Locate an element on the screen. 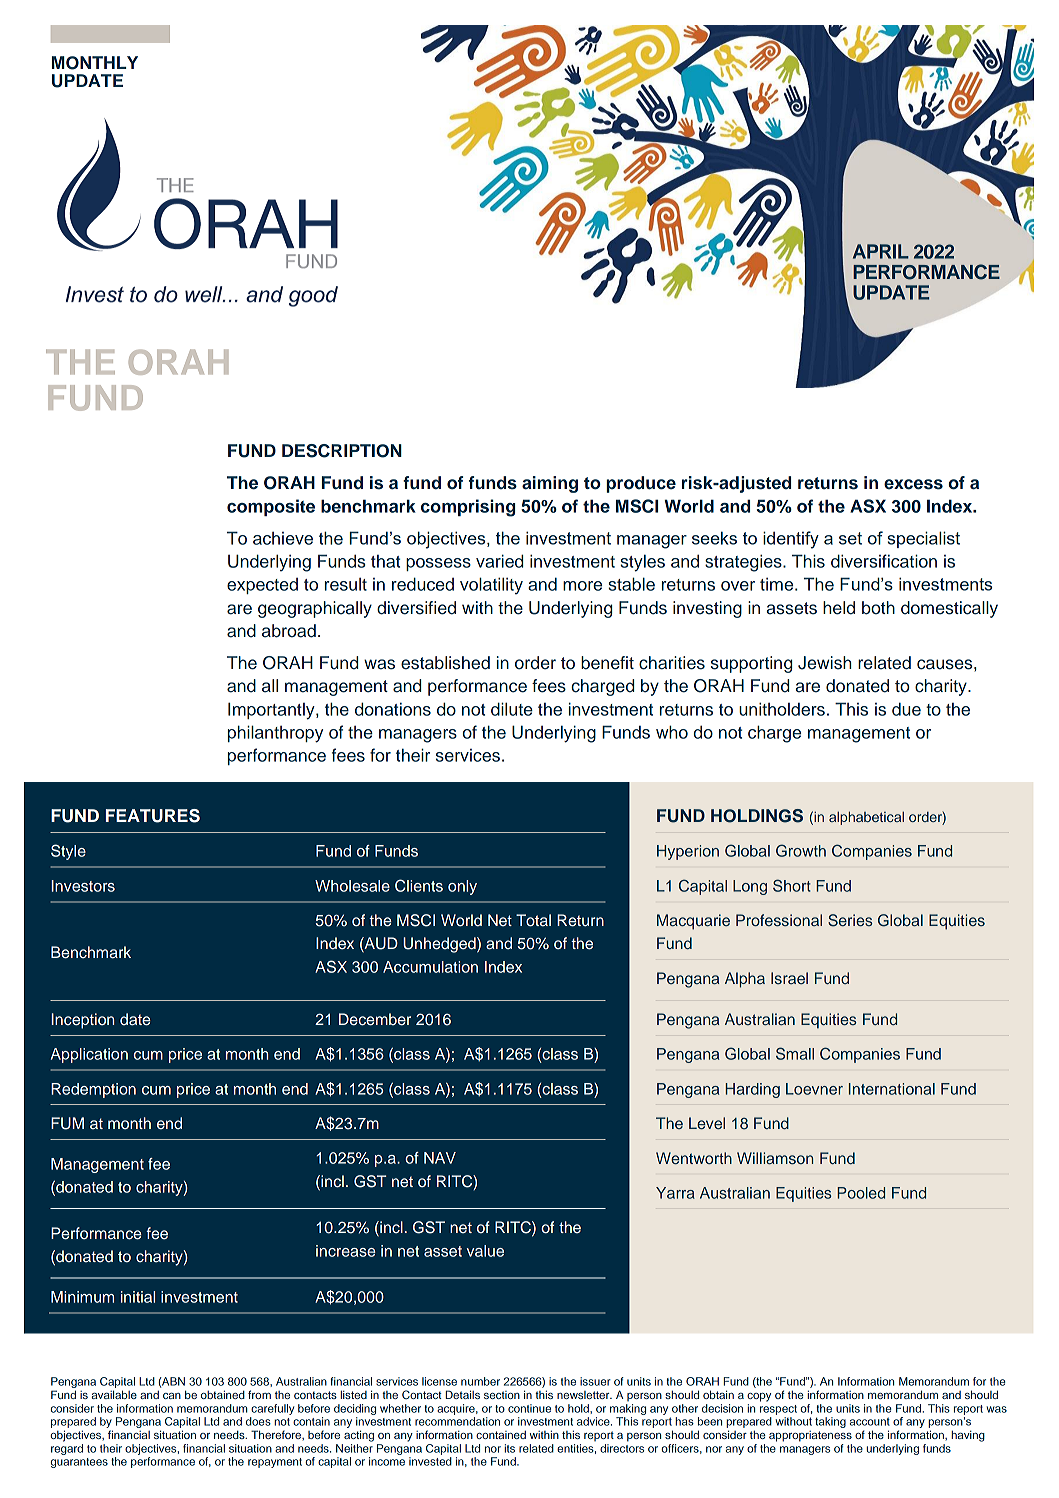  continue is located at coordinates (529, 1408).
